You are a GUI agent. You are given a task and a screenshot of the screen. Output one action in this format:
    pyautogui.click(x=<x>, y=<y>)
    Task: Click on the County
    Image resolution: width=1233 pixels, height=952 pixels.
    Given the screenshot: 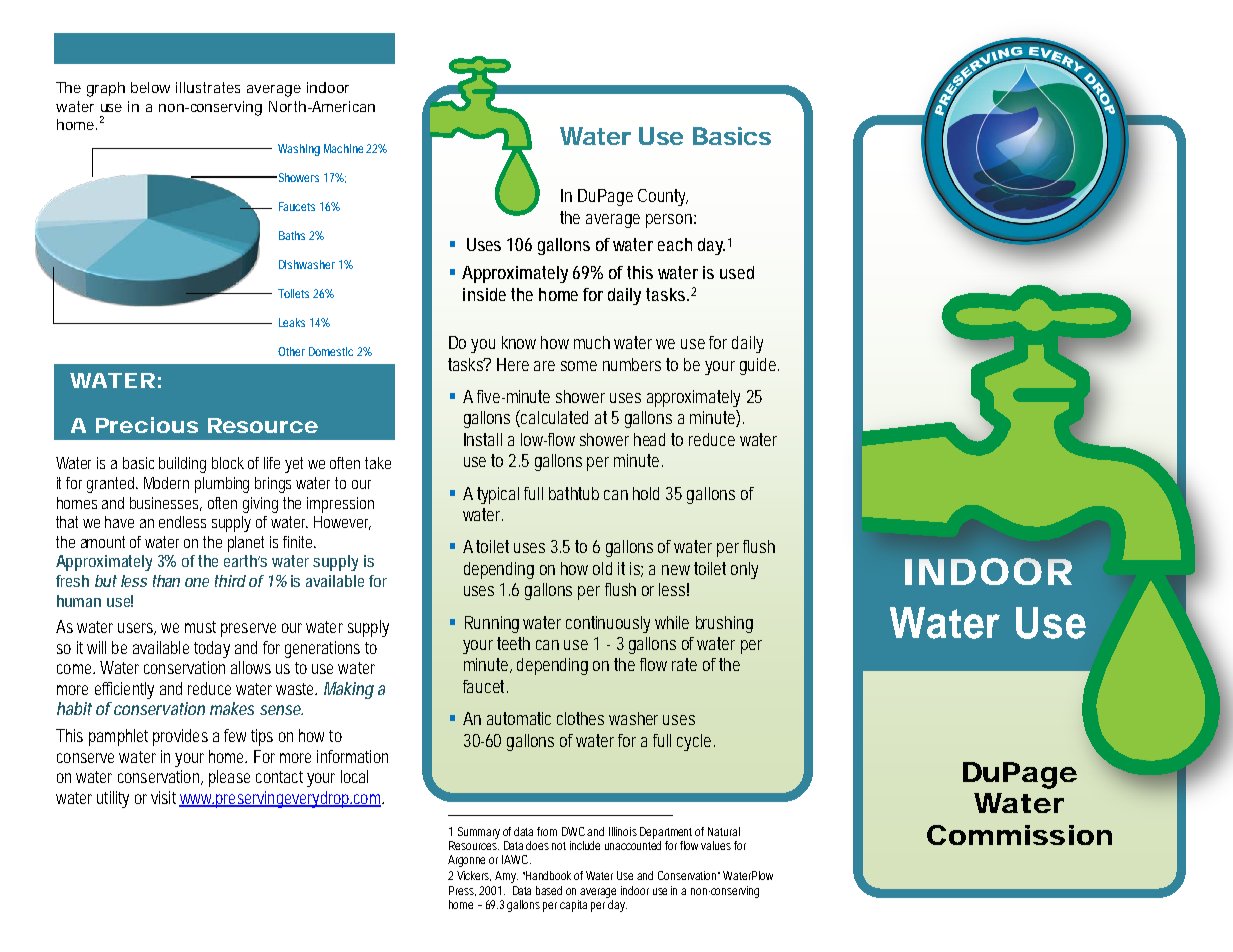 What is the action you would take?
    pyautogui.click(x=663, y=197)
